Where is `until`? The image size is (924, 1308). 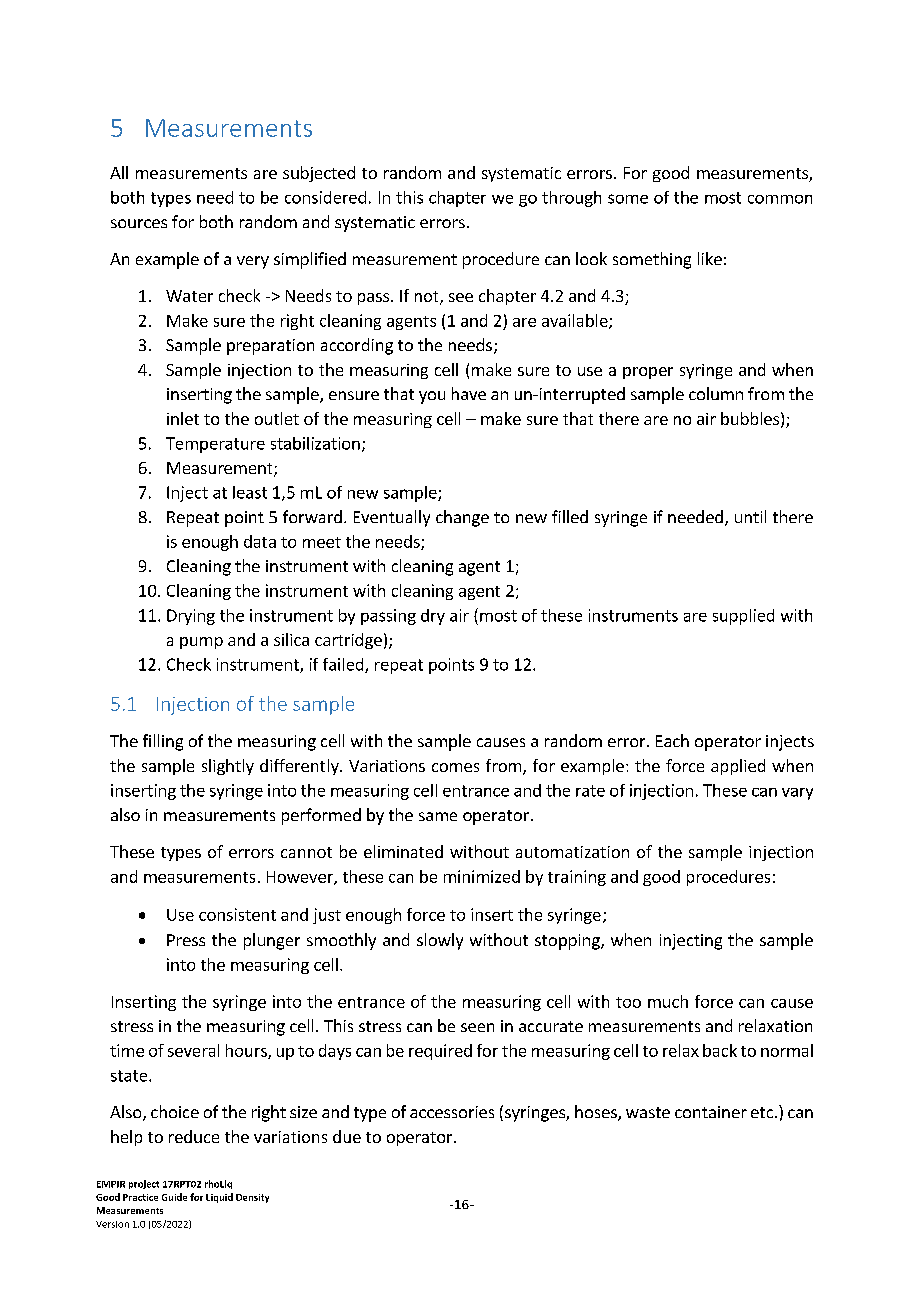
until is located at coordinates (750, 516).
